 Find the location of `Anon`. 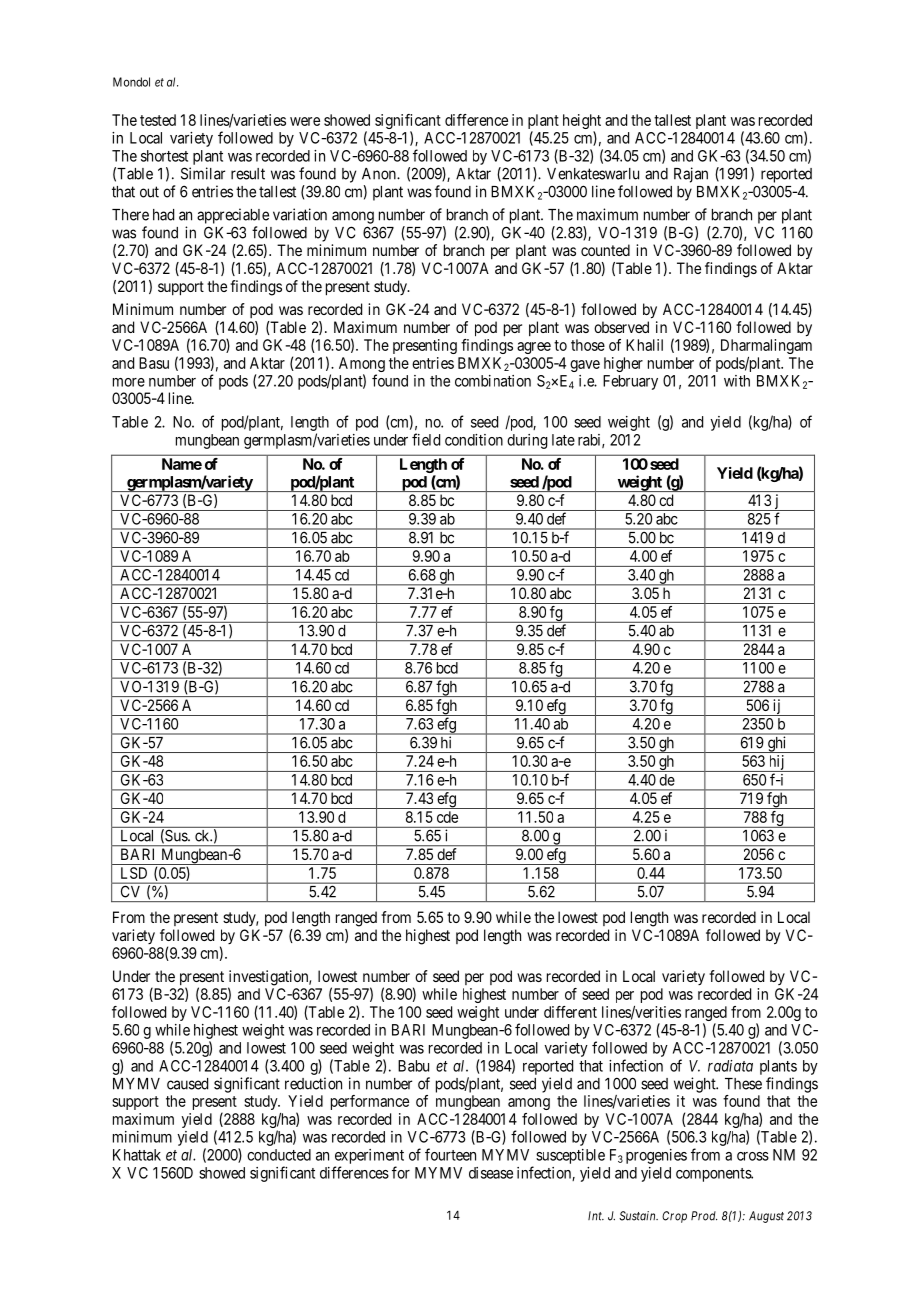

Anon is located at coordinates (380, 174).
